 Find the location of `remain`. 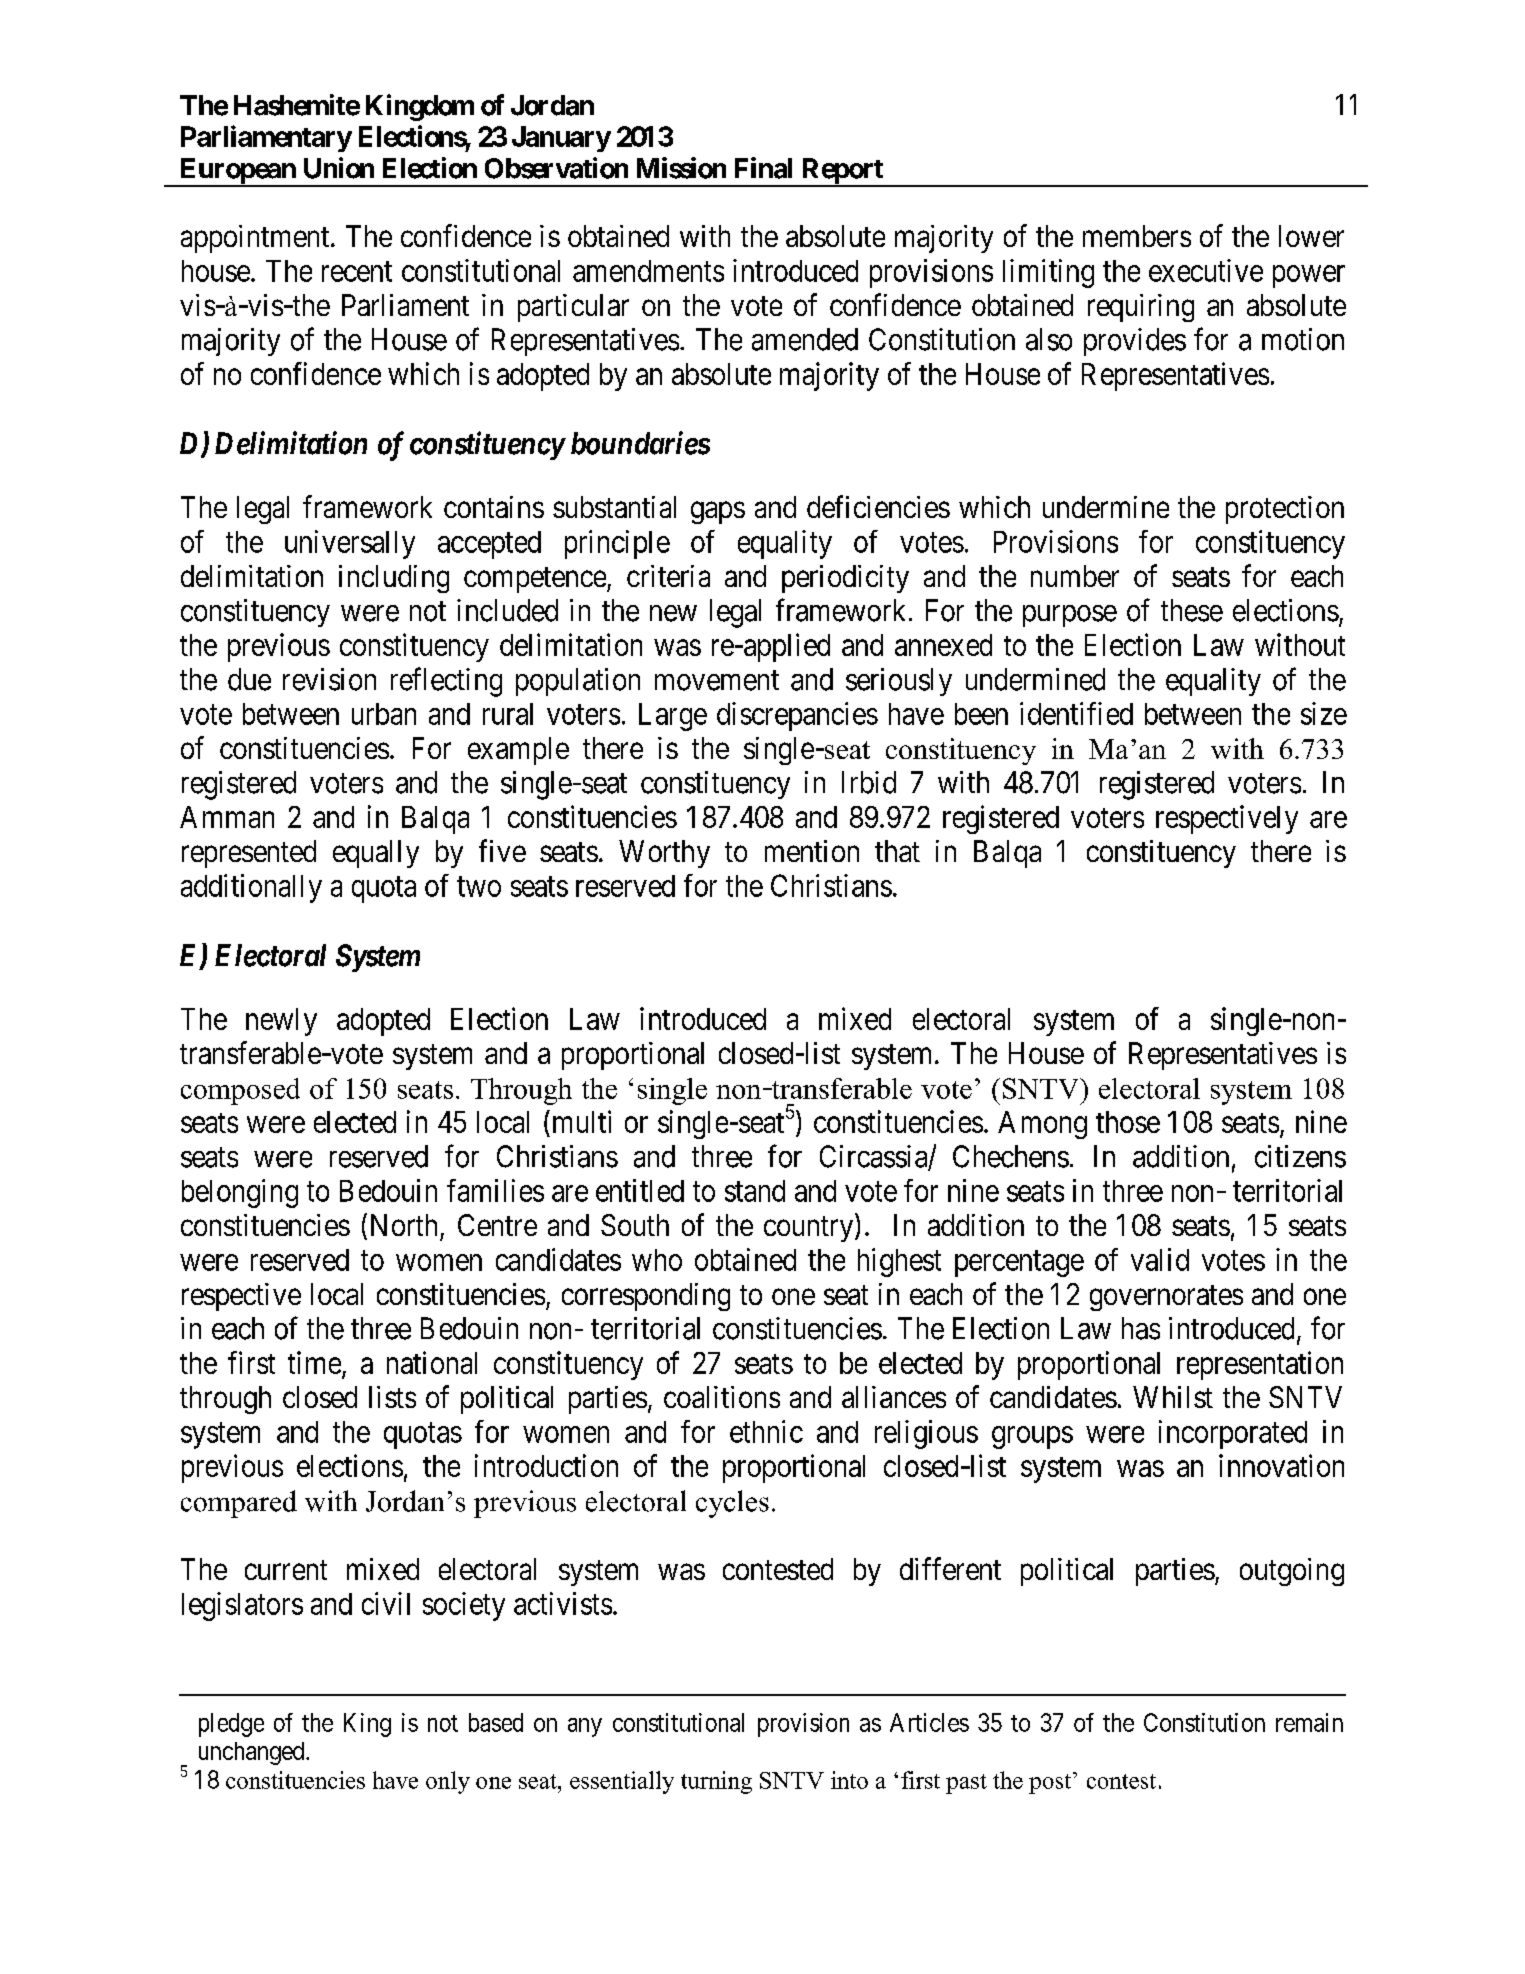

remain is located at coordinates (1309, 1722).
